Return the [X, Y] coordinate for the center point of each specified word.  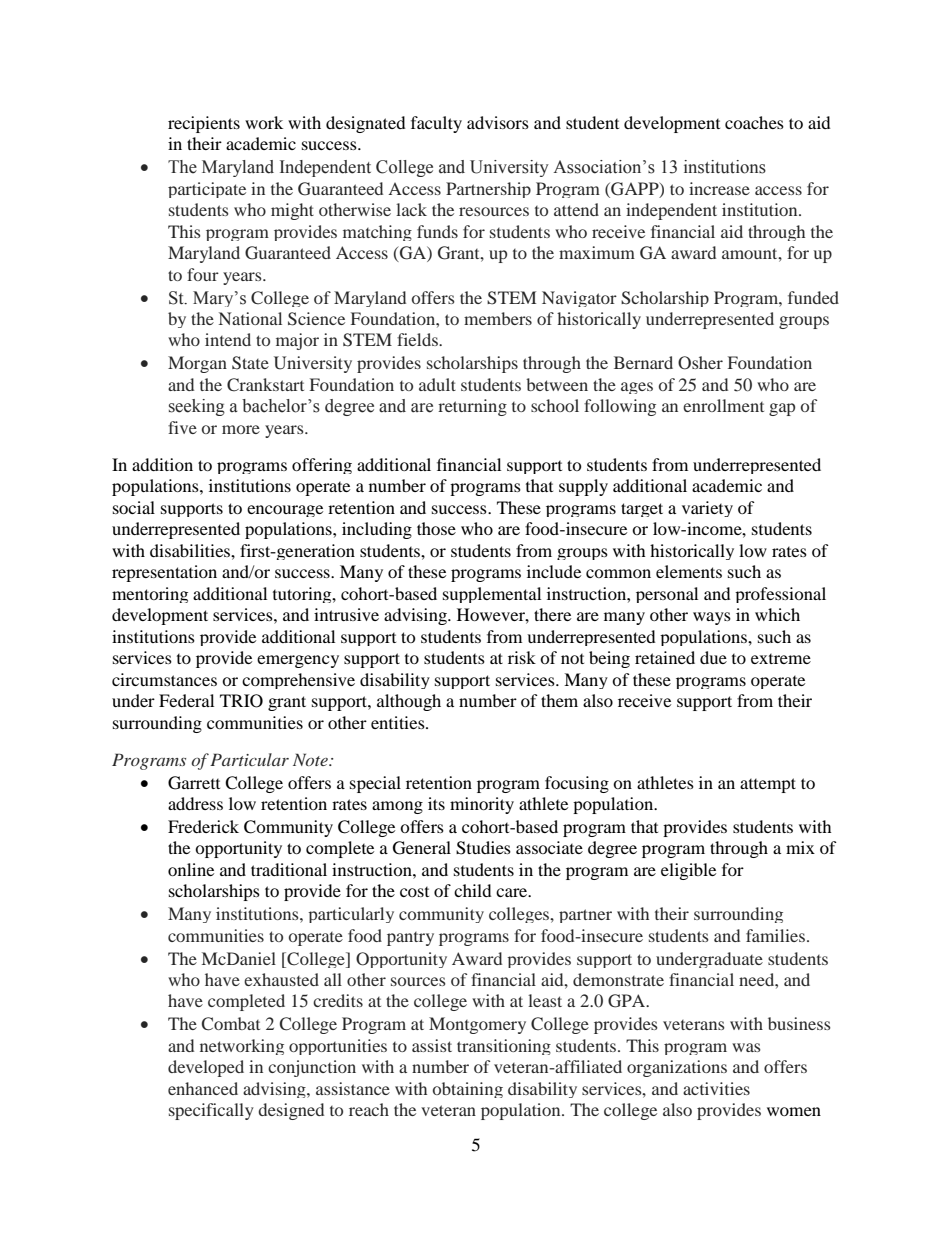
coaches [754, 122]
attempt [768, 785]
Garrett [194, 783]
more [241, 429]
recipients [204, 124]
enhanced [203, 1088]
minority [482, 805]
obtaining [468, 1090]
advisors [498, 122]
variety [707, 509]
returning [472, 407]
